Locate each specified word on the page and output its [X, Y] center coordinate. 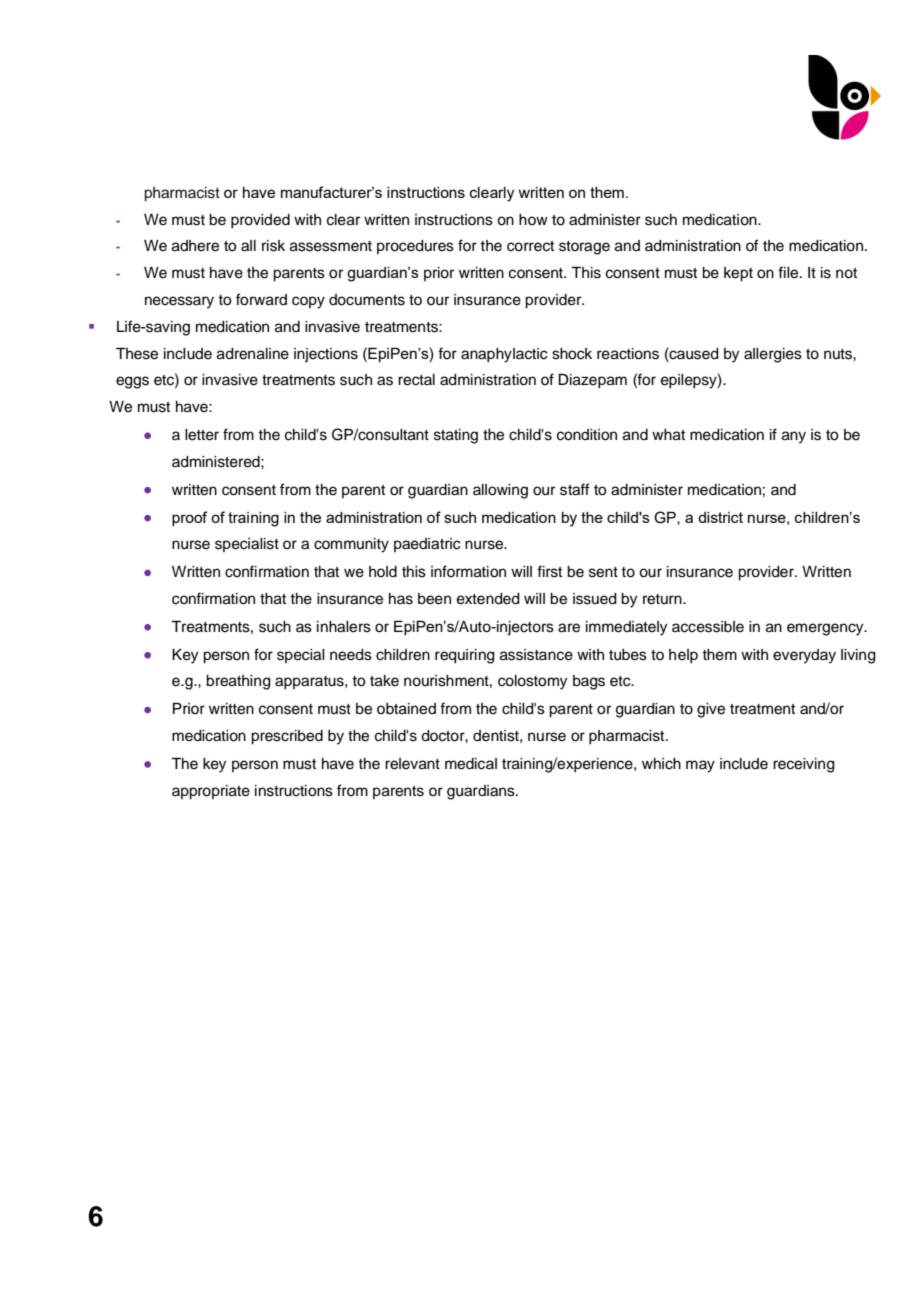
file [789, 272]
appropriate [211, 792]
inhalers [344, 627]
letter [202, 435]
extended [488, 599]
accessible [708, 627]
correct [530, 246]
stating [456, 436]
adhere [195, 246]
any [794, 437]
